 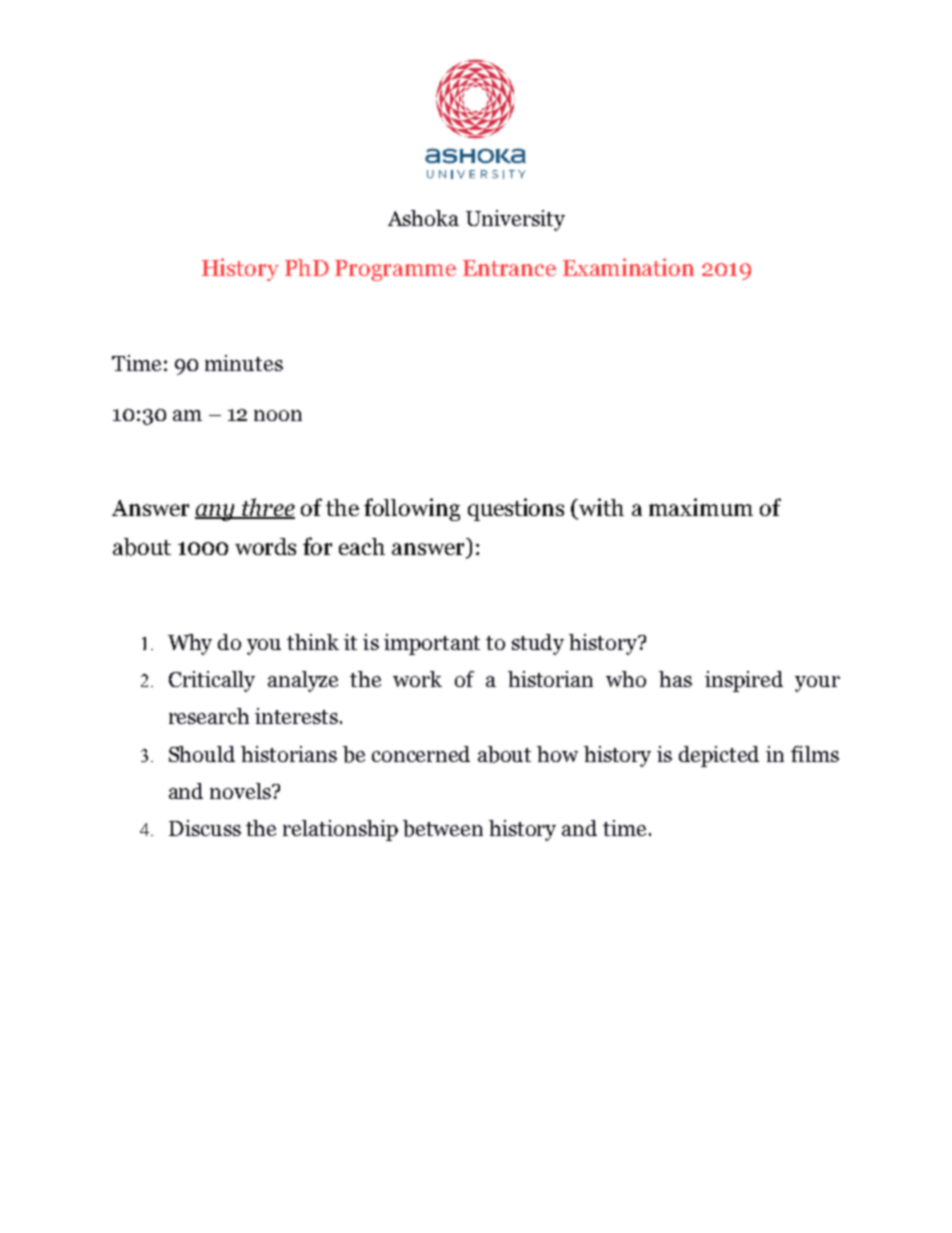 What do you see at coordinates (601, 507) in the screenshot?
I see `with` at bounding box center [601, 507].
